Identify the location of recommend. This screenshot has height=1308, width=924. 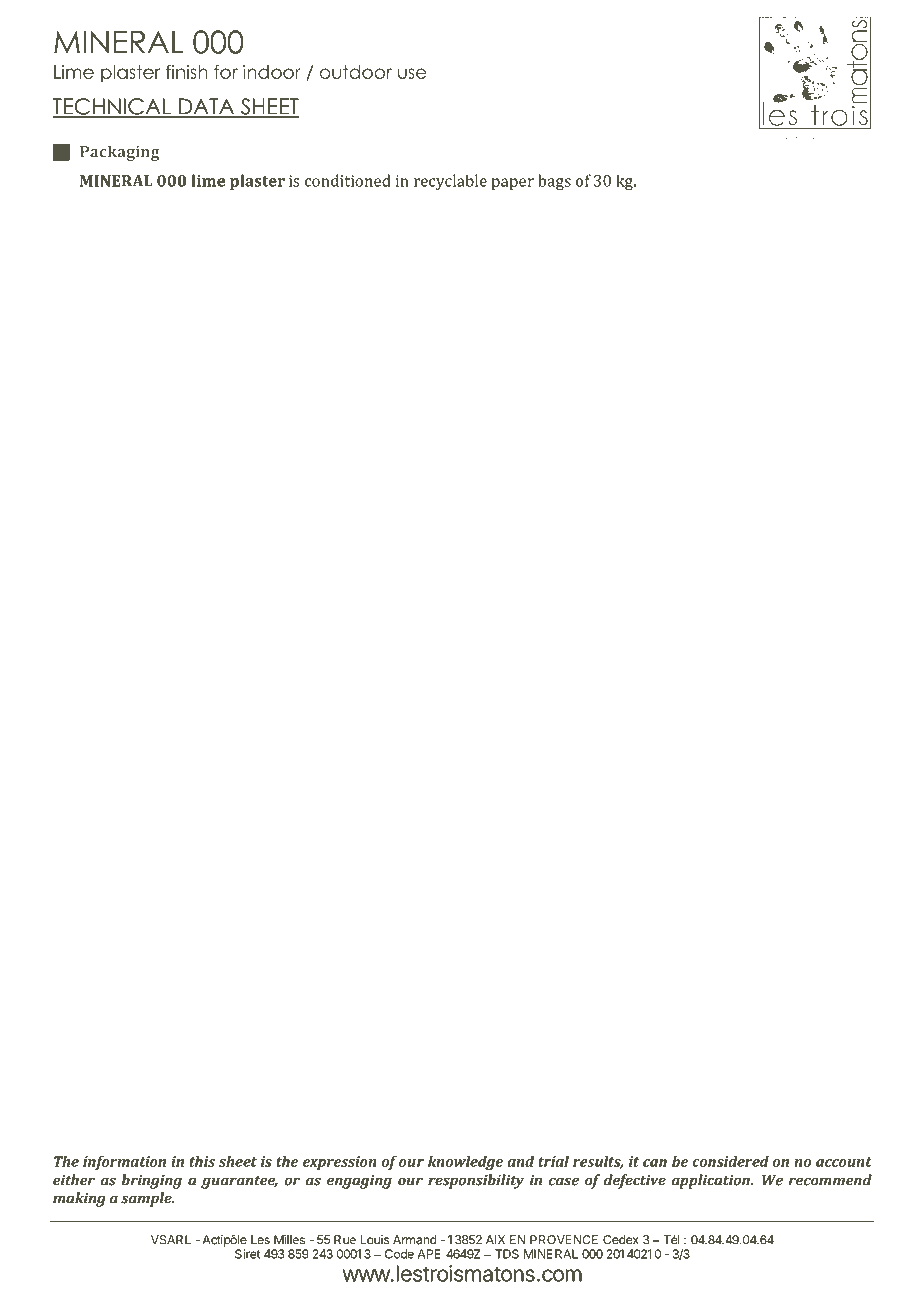
(830, 1180).
